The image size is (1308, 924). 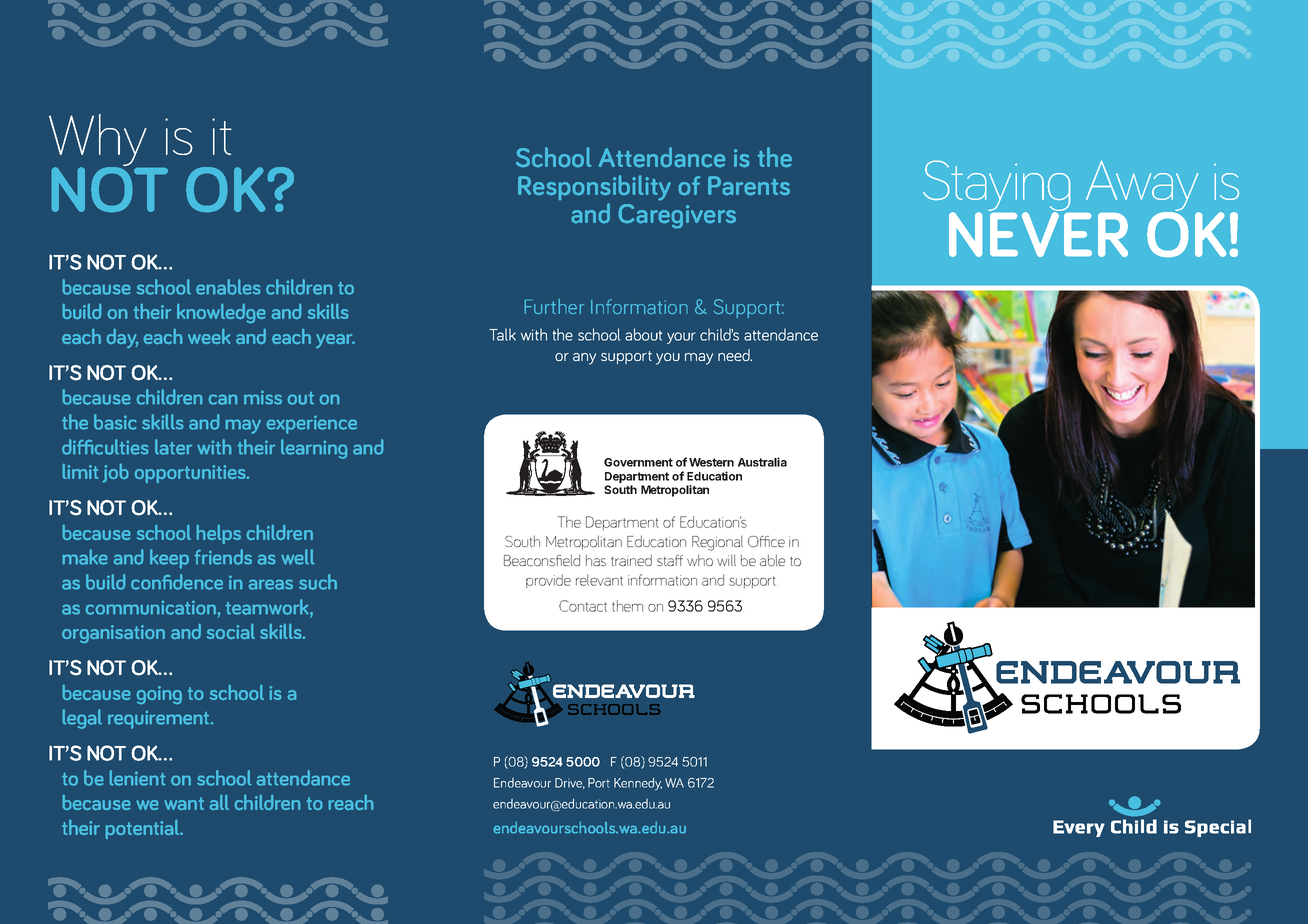 What do you see at coordinates (209, 336) in the page?
I see `week` at bounding box center [209, 336].
